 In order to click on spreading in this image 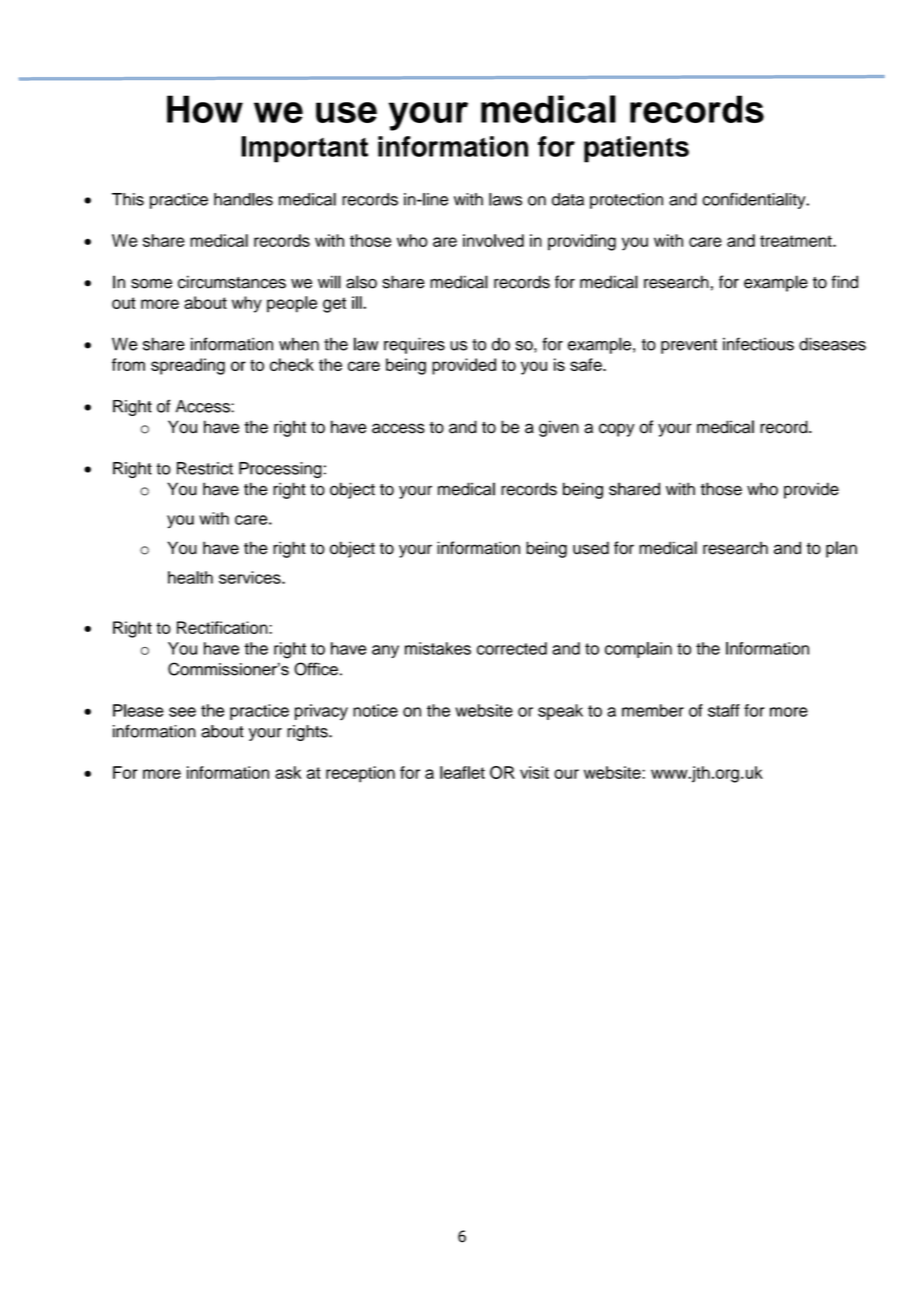, I will do `click(188, 366)`.
